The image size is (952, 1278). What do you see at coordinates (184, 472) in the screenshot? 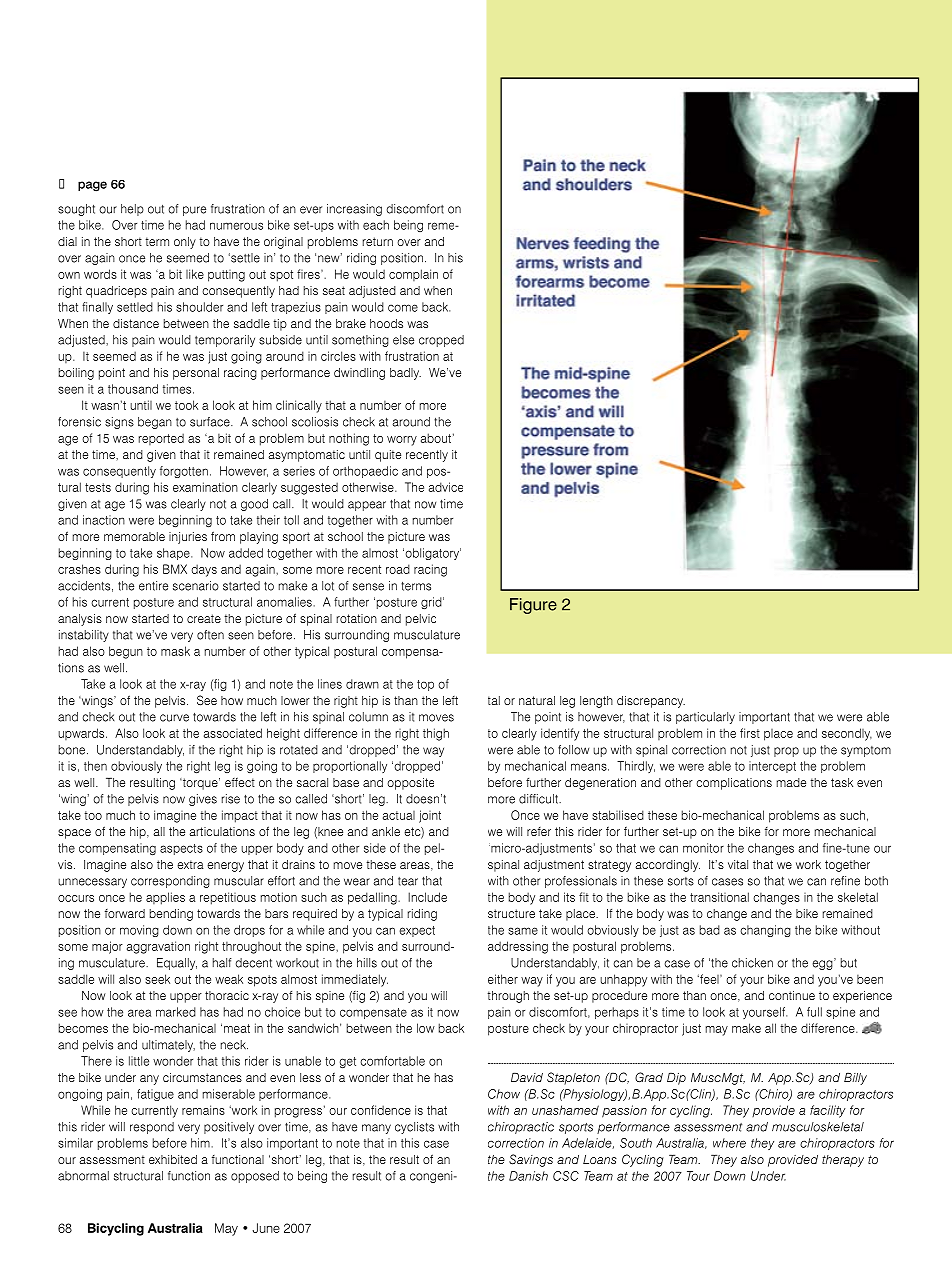
I see `forgotten` at bounding box center [184, 472].
